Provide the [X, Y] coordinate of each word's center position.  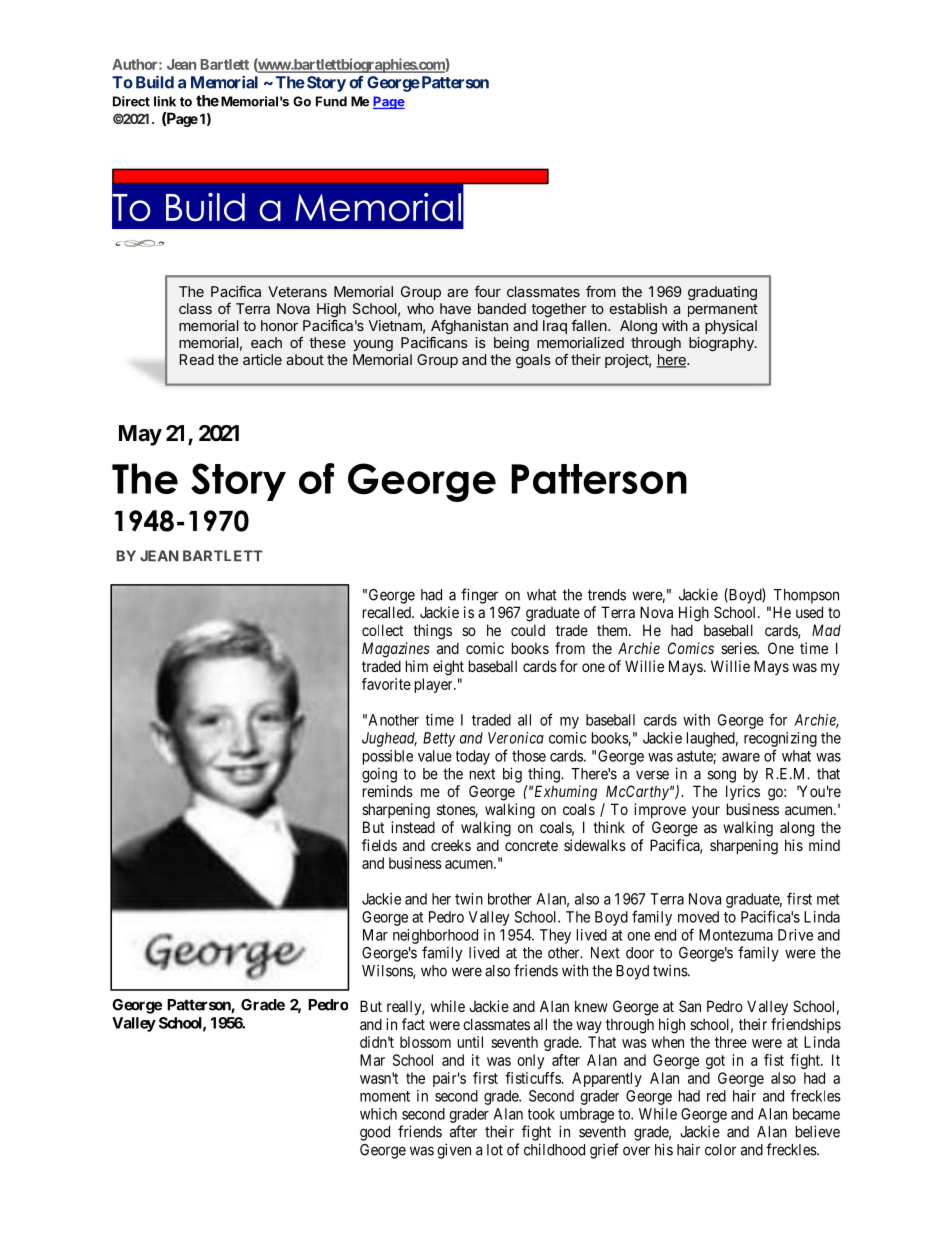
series [739, 648]
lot [495, 1150]
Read [197, 359]
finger [479, 596]
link [165, 101]
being [511, 344]
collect [382, 630]
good [375, 1133]
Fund [331, 101]
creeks [451, 845]
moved [698, 917]
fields [379, 845]
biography [722, 344]
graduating [722, 293]
